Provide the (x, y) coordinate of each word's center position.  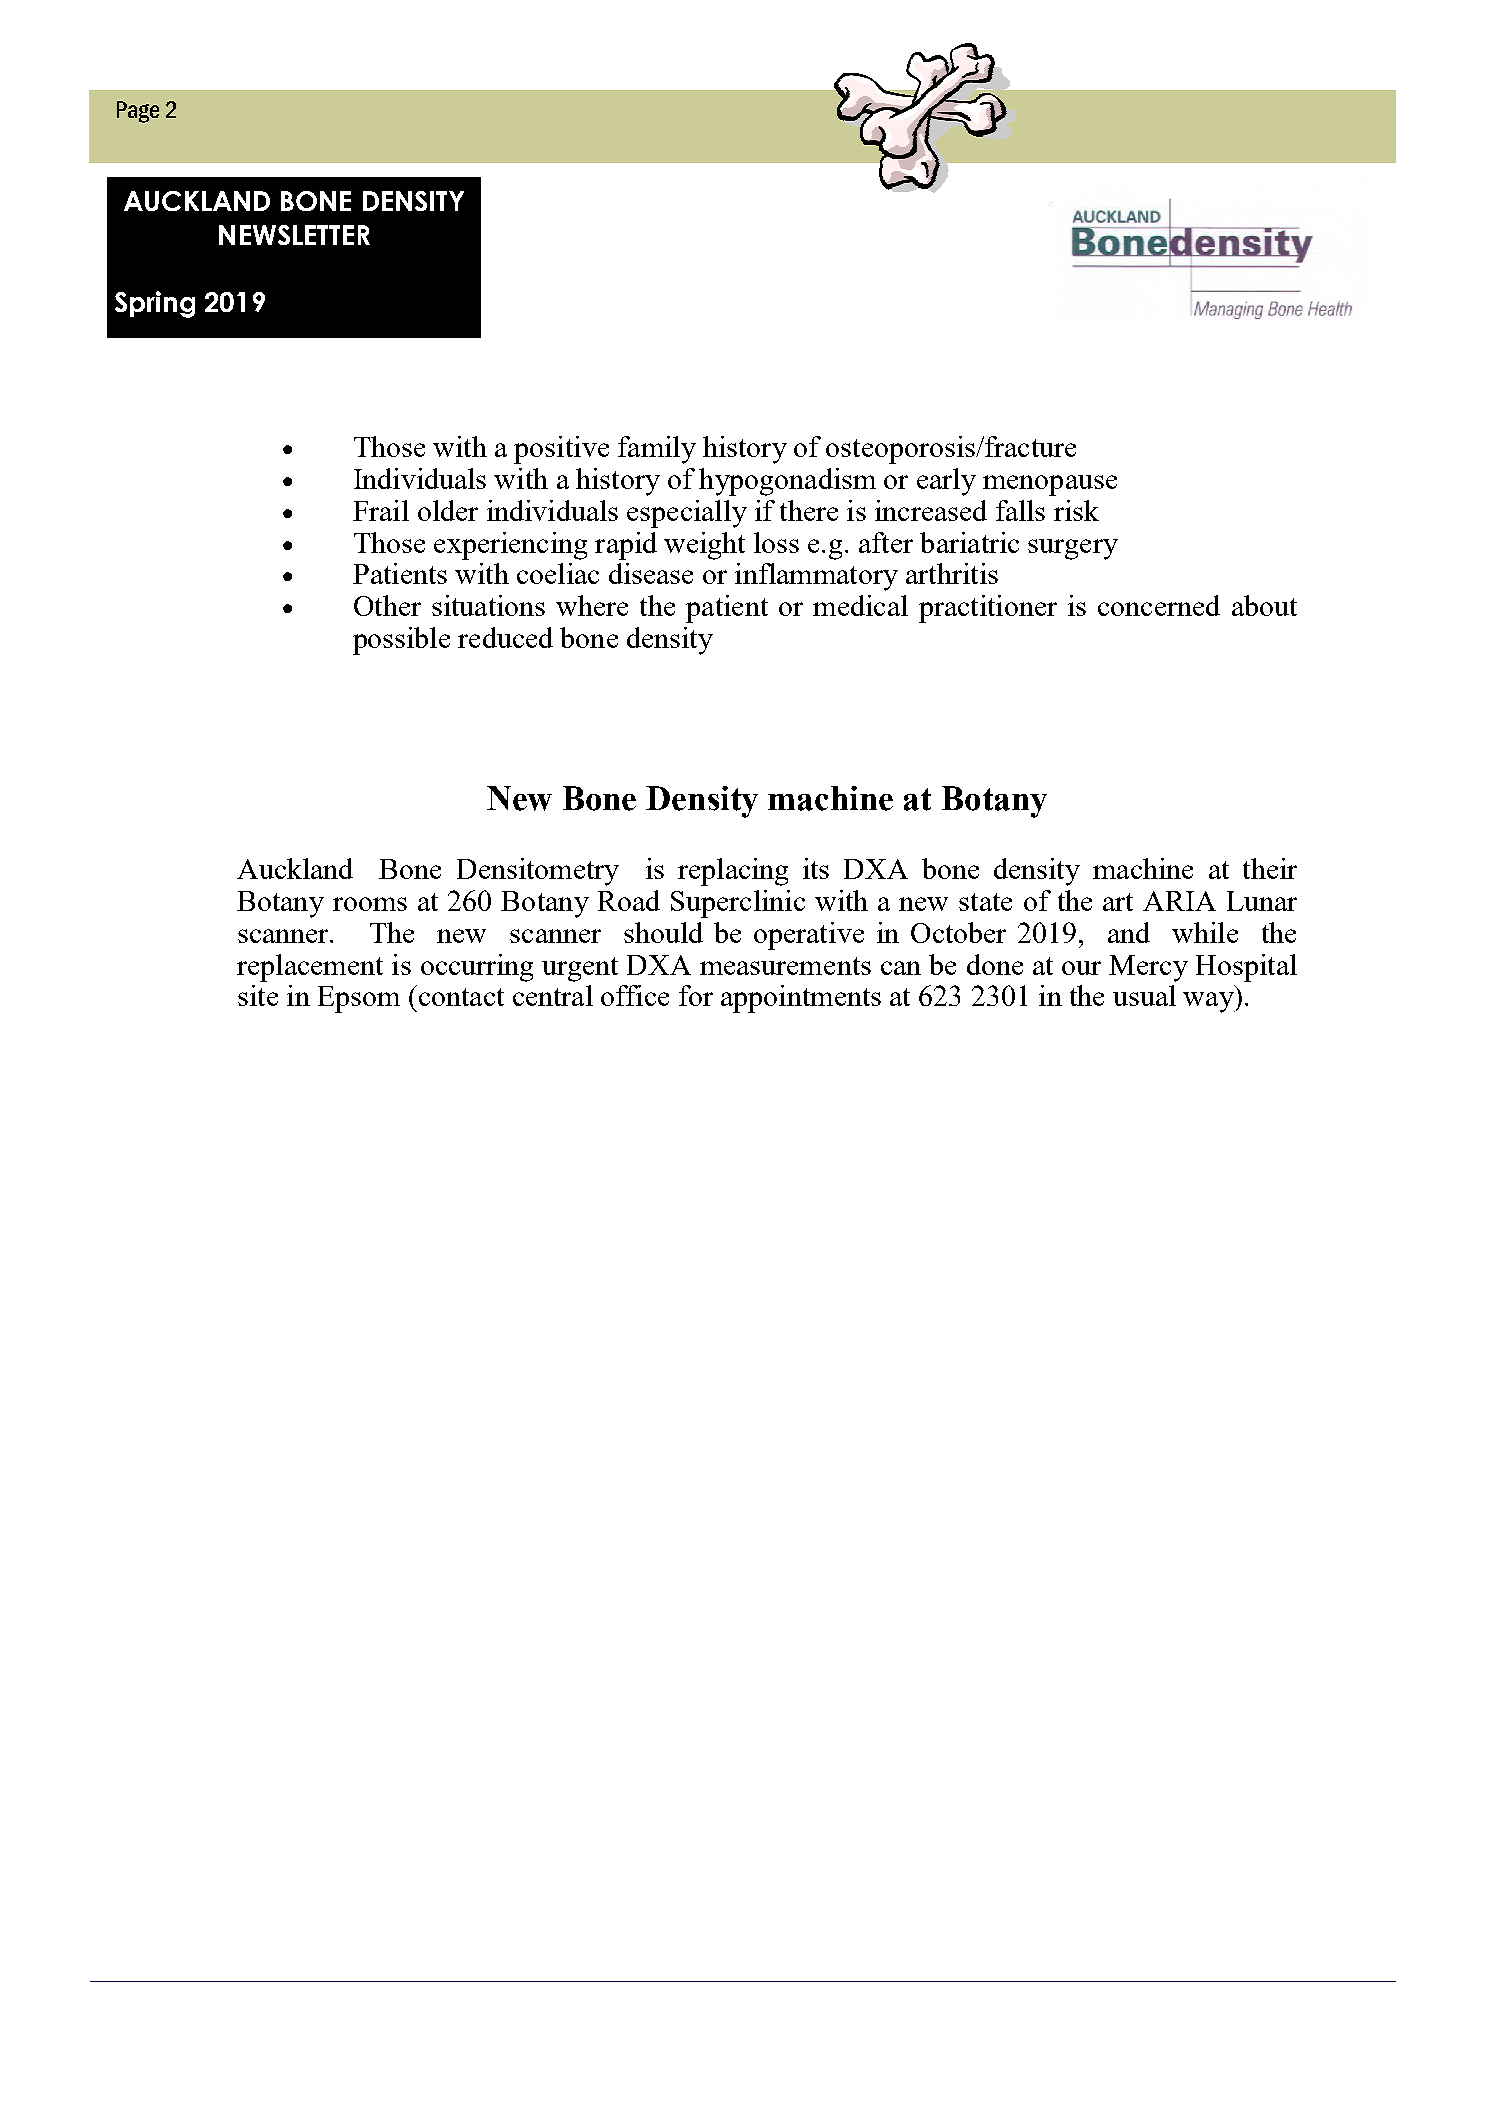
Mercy (1148, 968)
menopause (1050, 485)
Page (138, 112)
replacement (310, 968)
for (696, 995)
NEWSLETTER (294, 235)
